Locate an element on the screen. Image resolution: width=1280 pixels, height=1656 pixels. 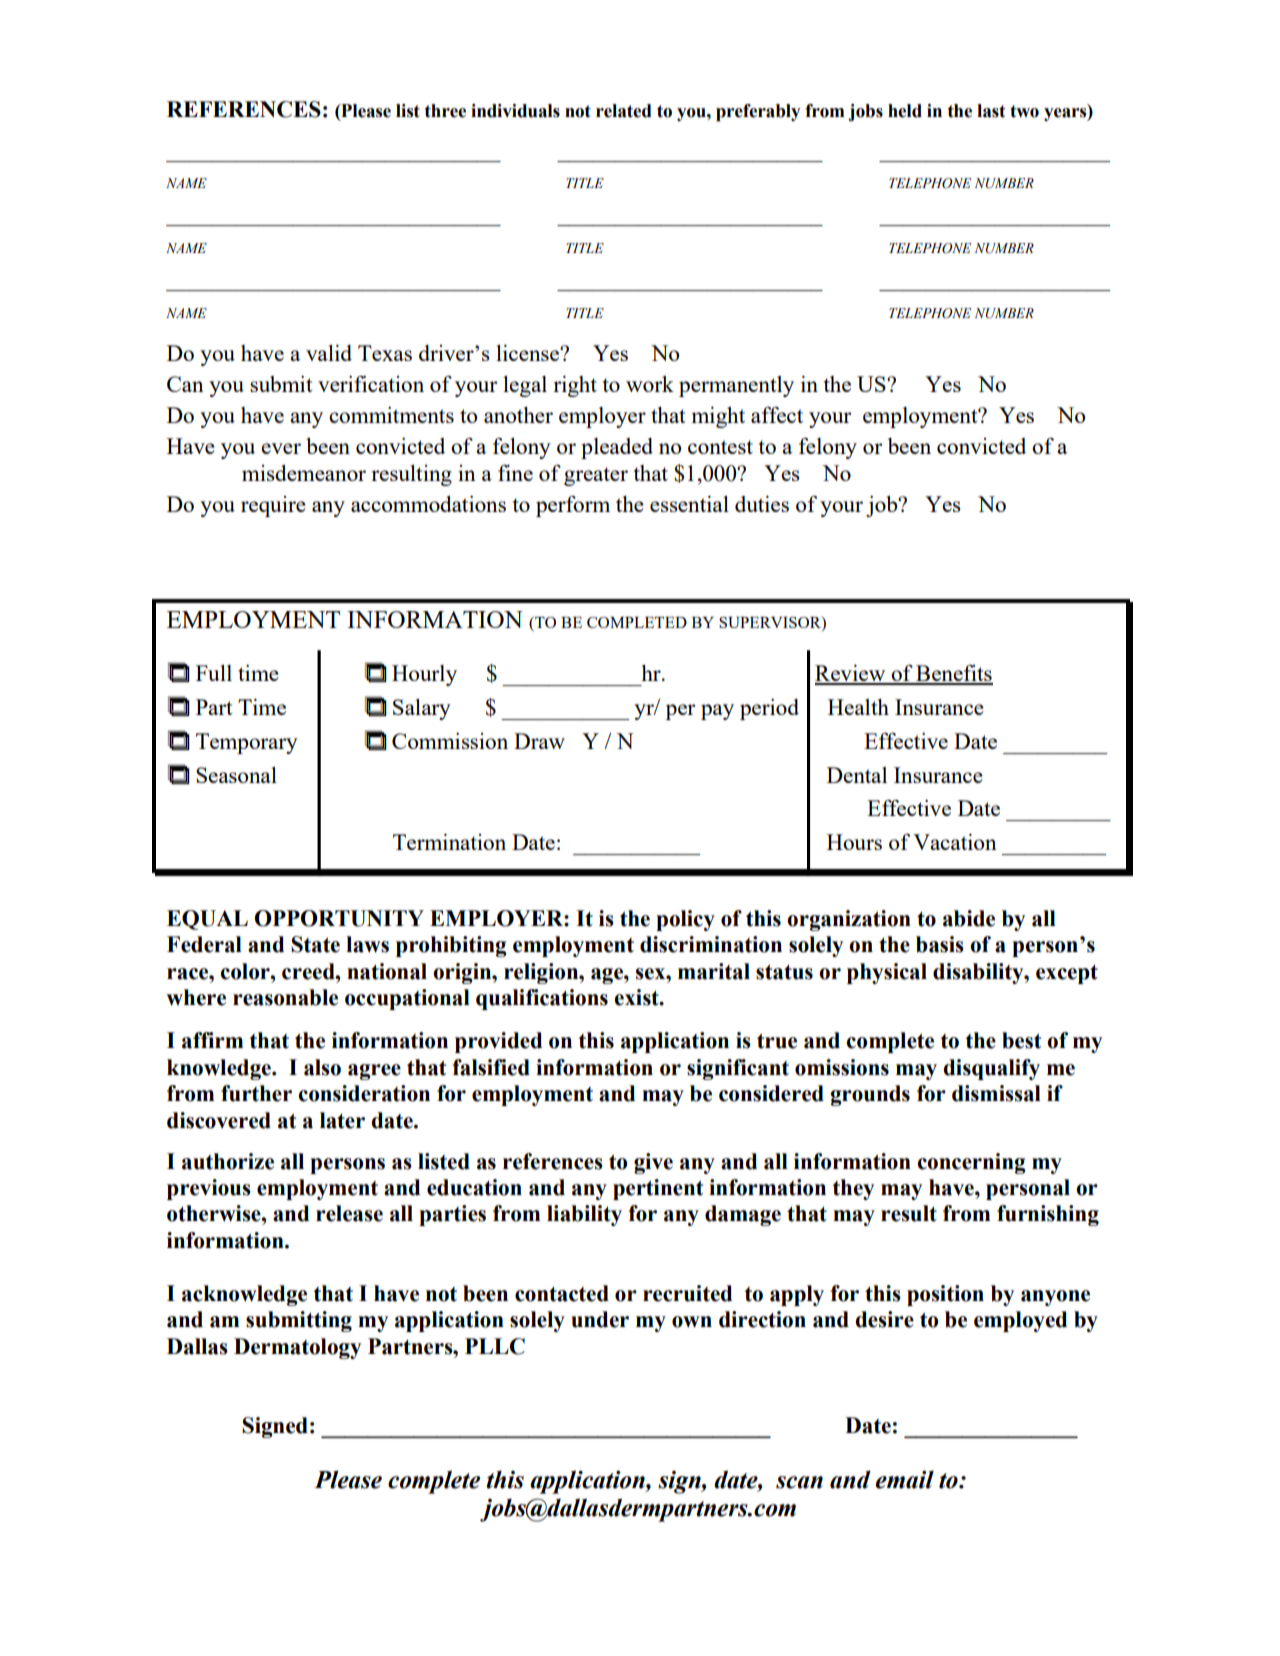
OPPORTUNITY is located at coordinates (339, 918).
